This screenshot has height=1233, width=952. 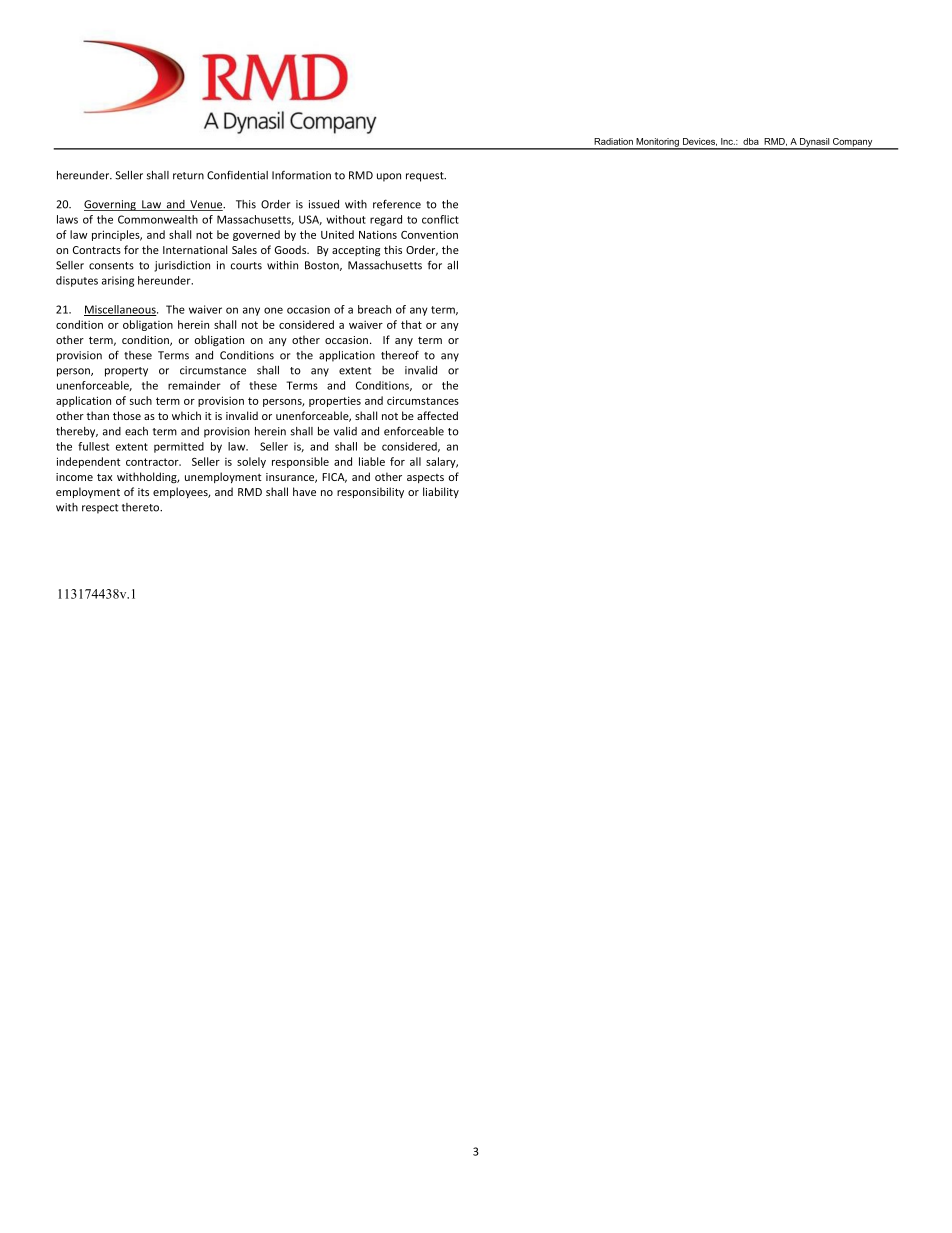 I want to click on thereof, so click(x=400, y=355).
